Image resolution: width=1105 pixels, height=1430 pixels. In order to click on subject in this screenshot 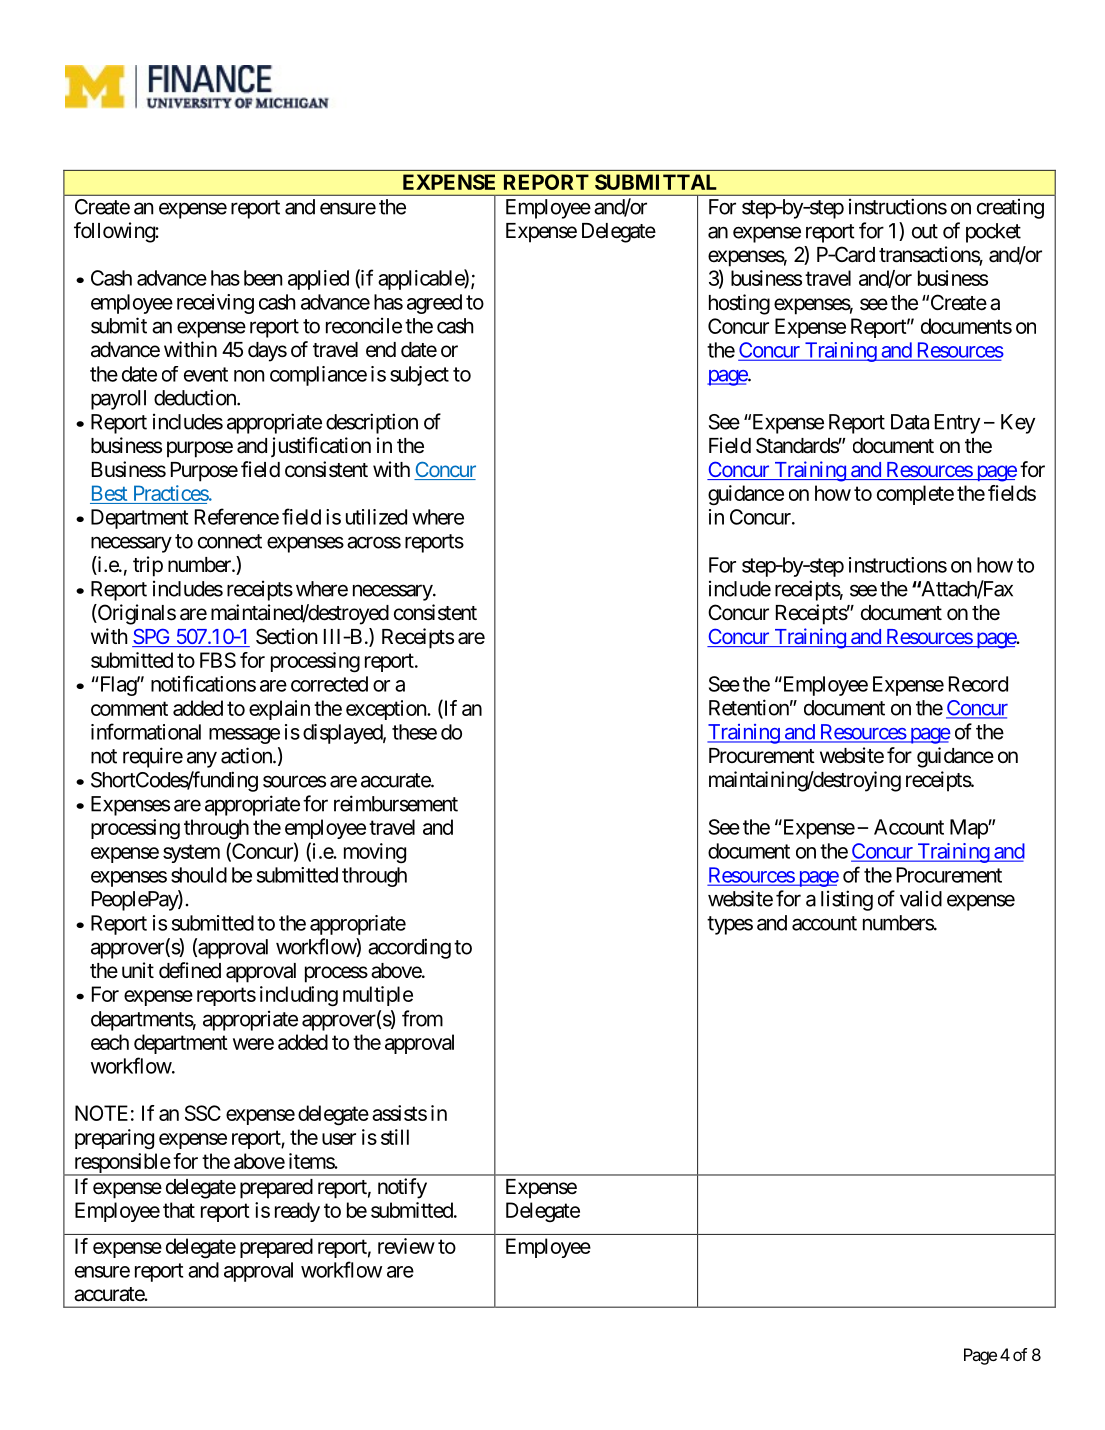, I will do `click(419, 376)`.
